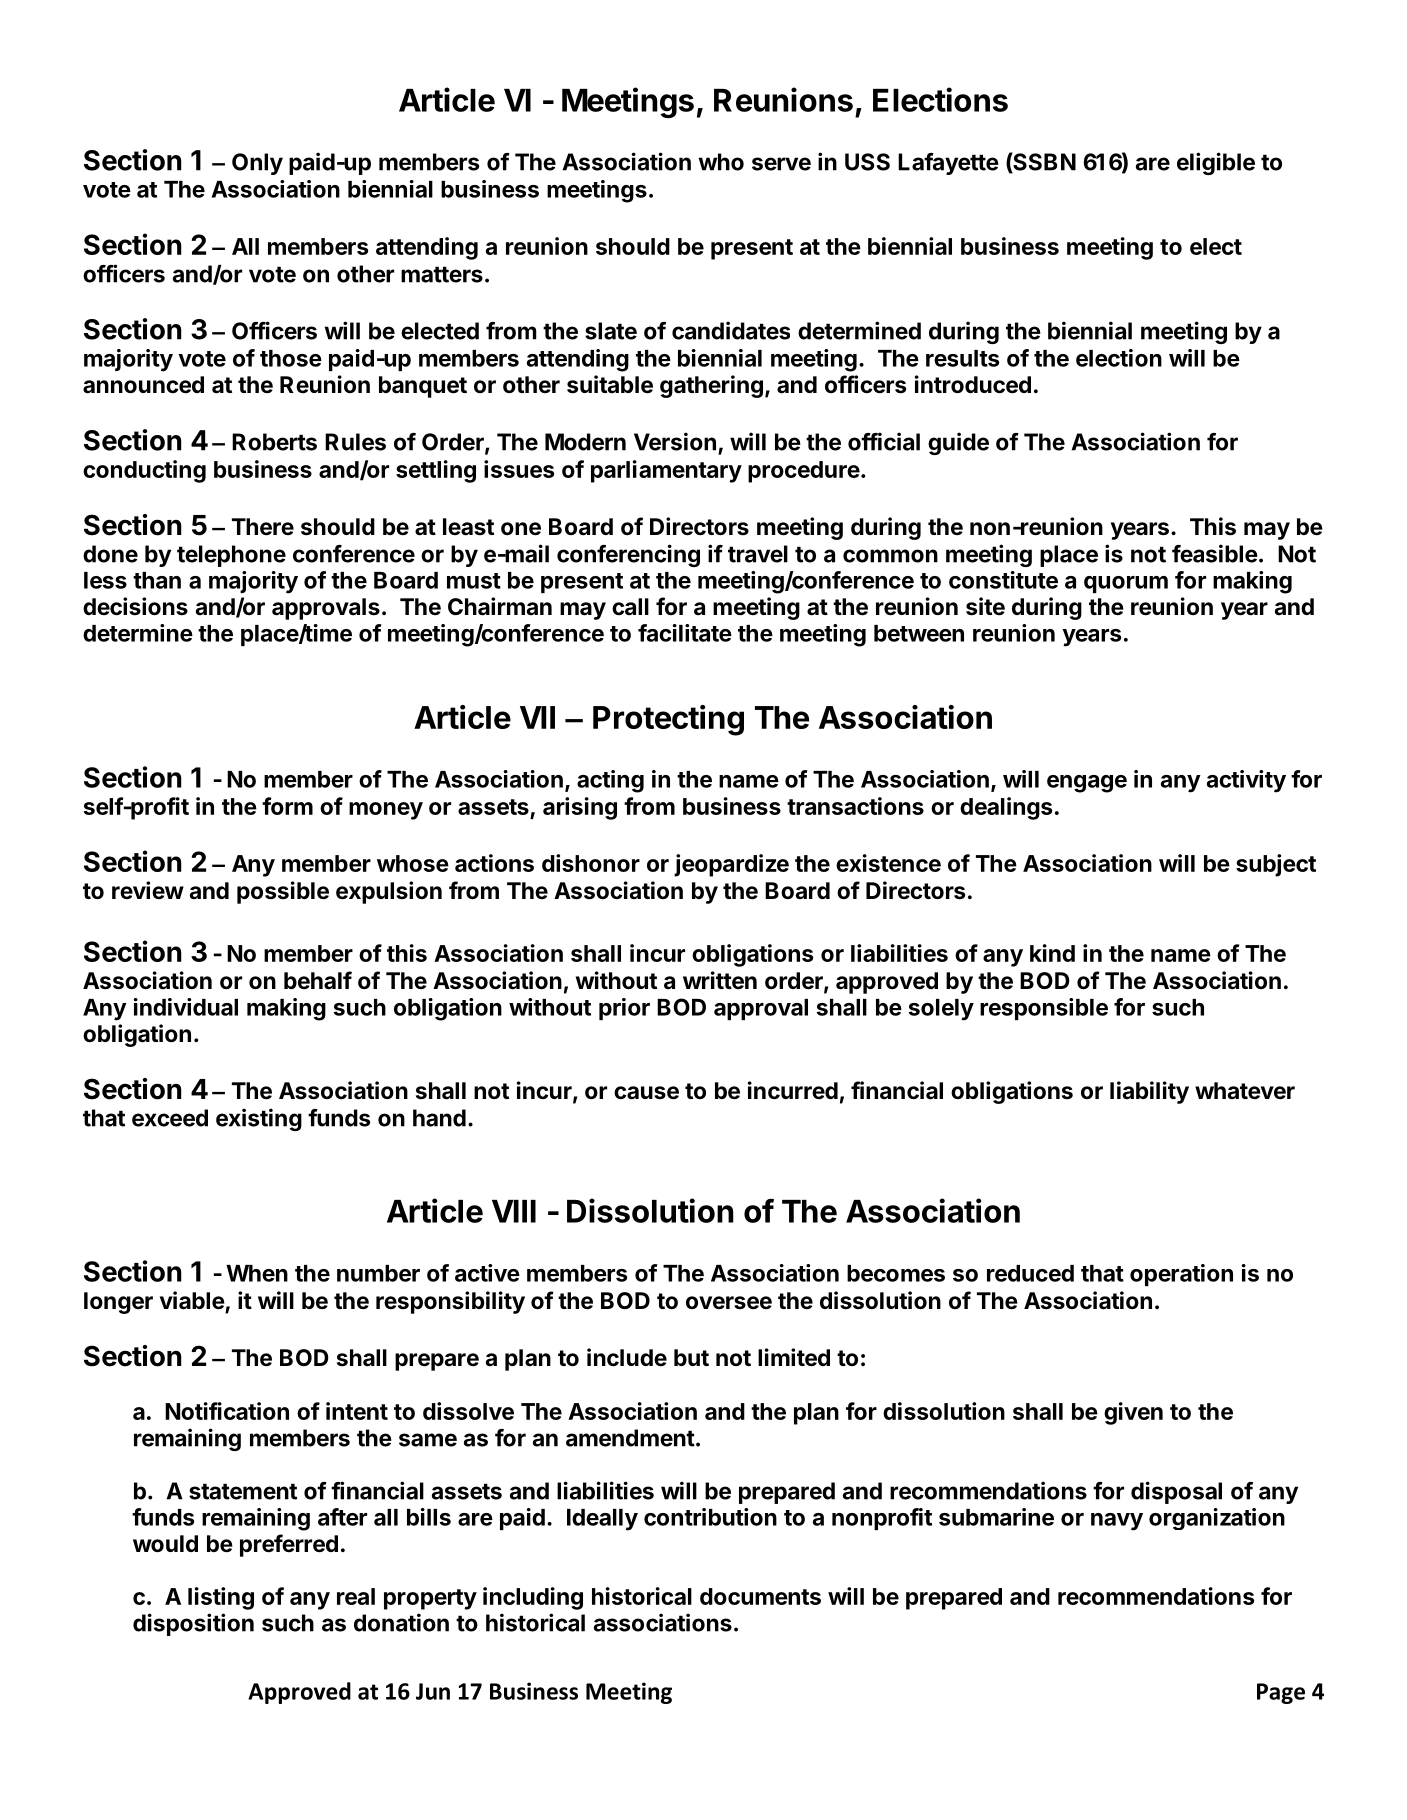 Image resolution: width=1407 pixels, height=1820 pixels. Describe the element at coordinates (760, 1596) in the page. I see `documents` at that location.
